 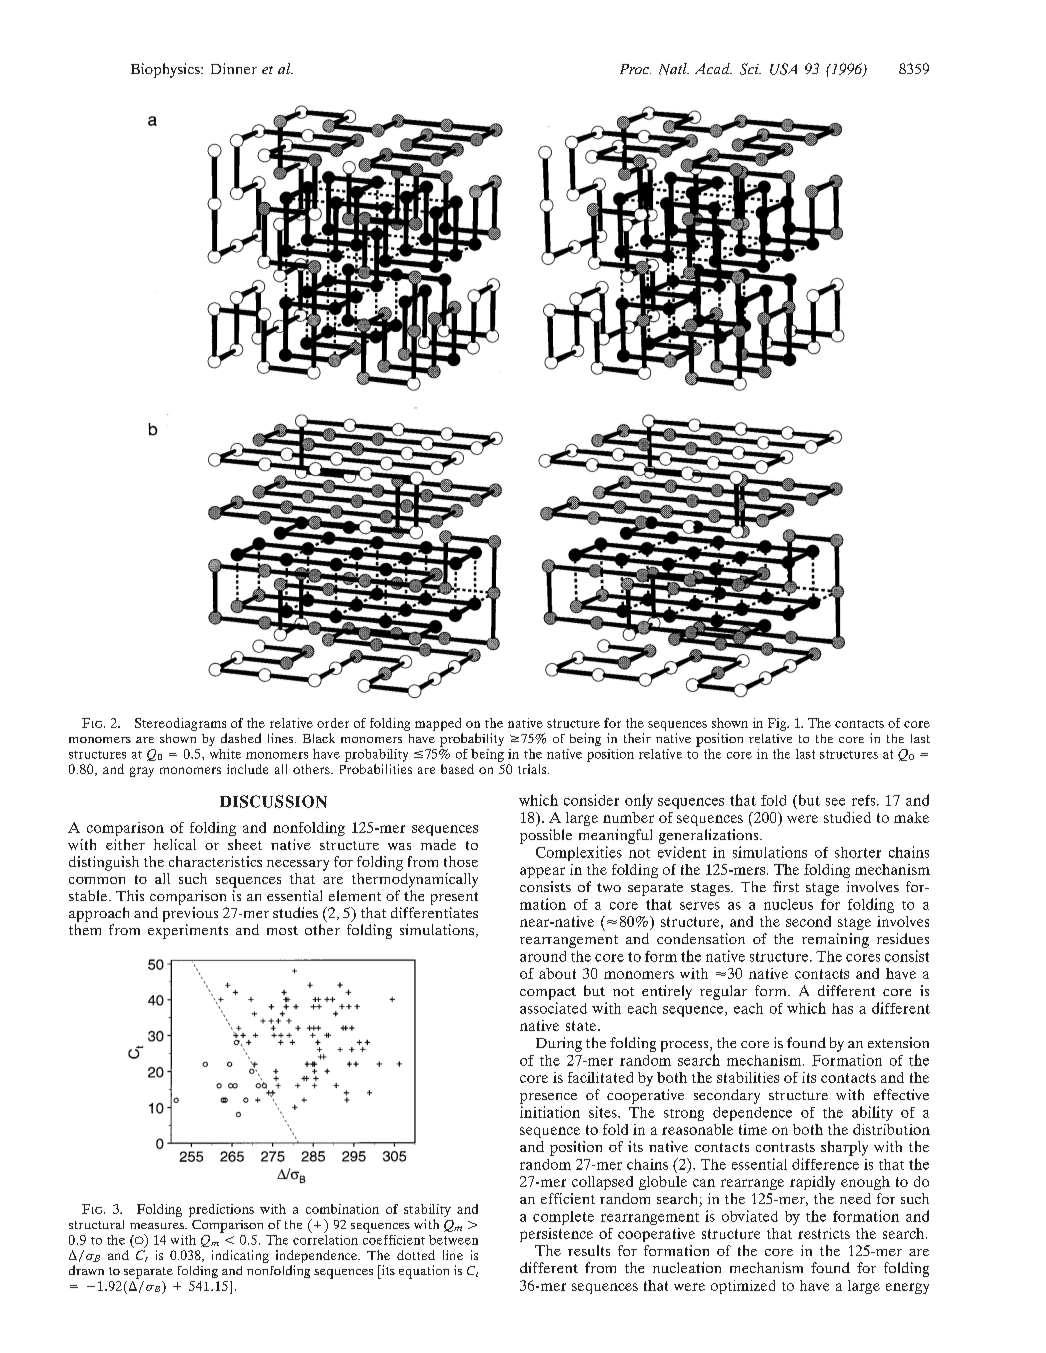 What do you see at coordinates (453, 1240) in the screenshot?
I see `between` at bounding box center [453, 1240].
